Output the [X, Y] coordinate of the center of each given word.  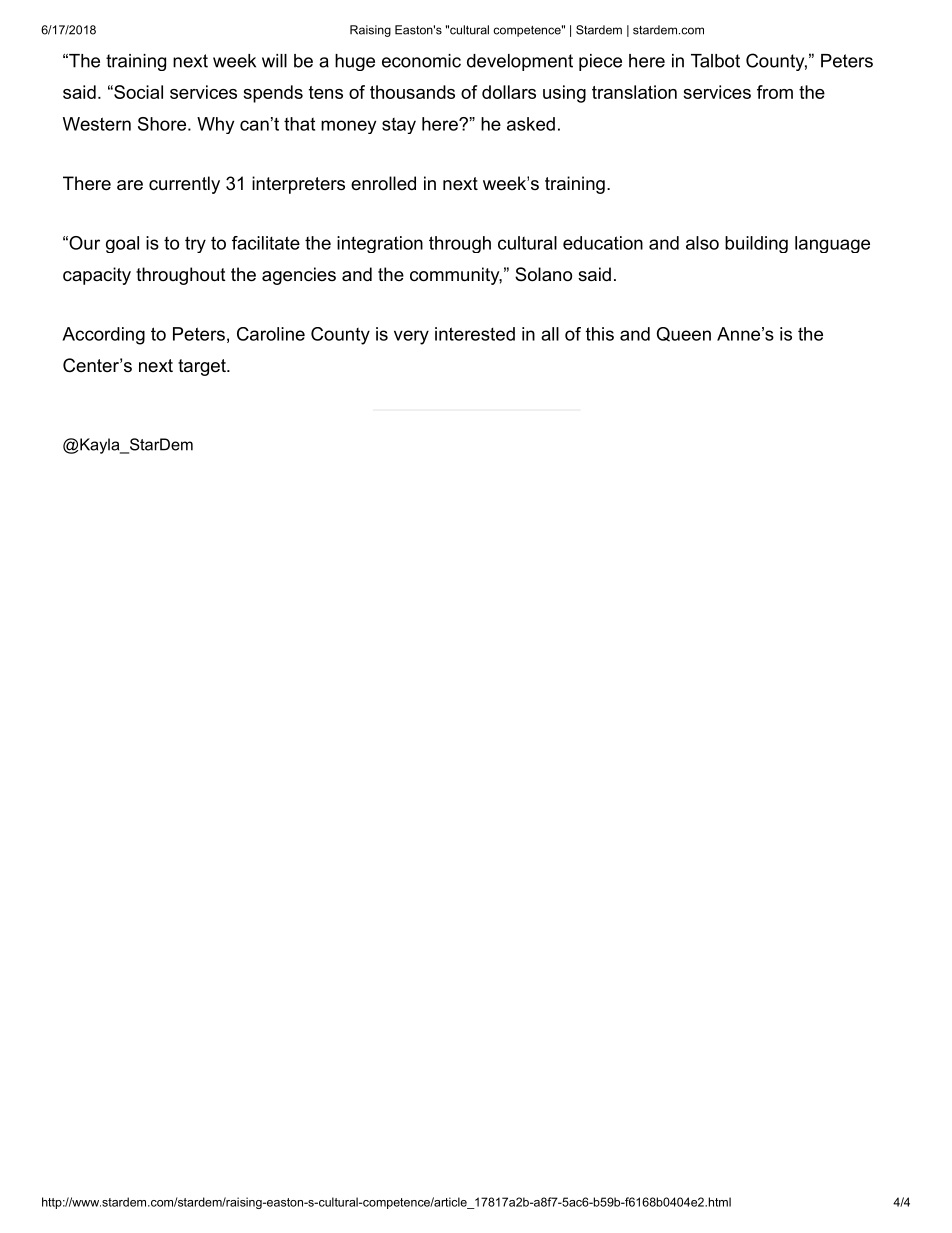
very [411, 337]
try [195, 244]
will [274, 61]
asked [531, 124]
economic [421, 61]
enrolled [383, 183]
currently [184, 185]
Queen [684, 334]
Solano [543, 274]
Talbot [715, 61]
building [756, 244]
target [203, 367]
